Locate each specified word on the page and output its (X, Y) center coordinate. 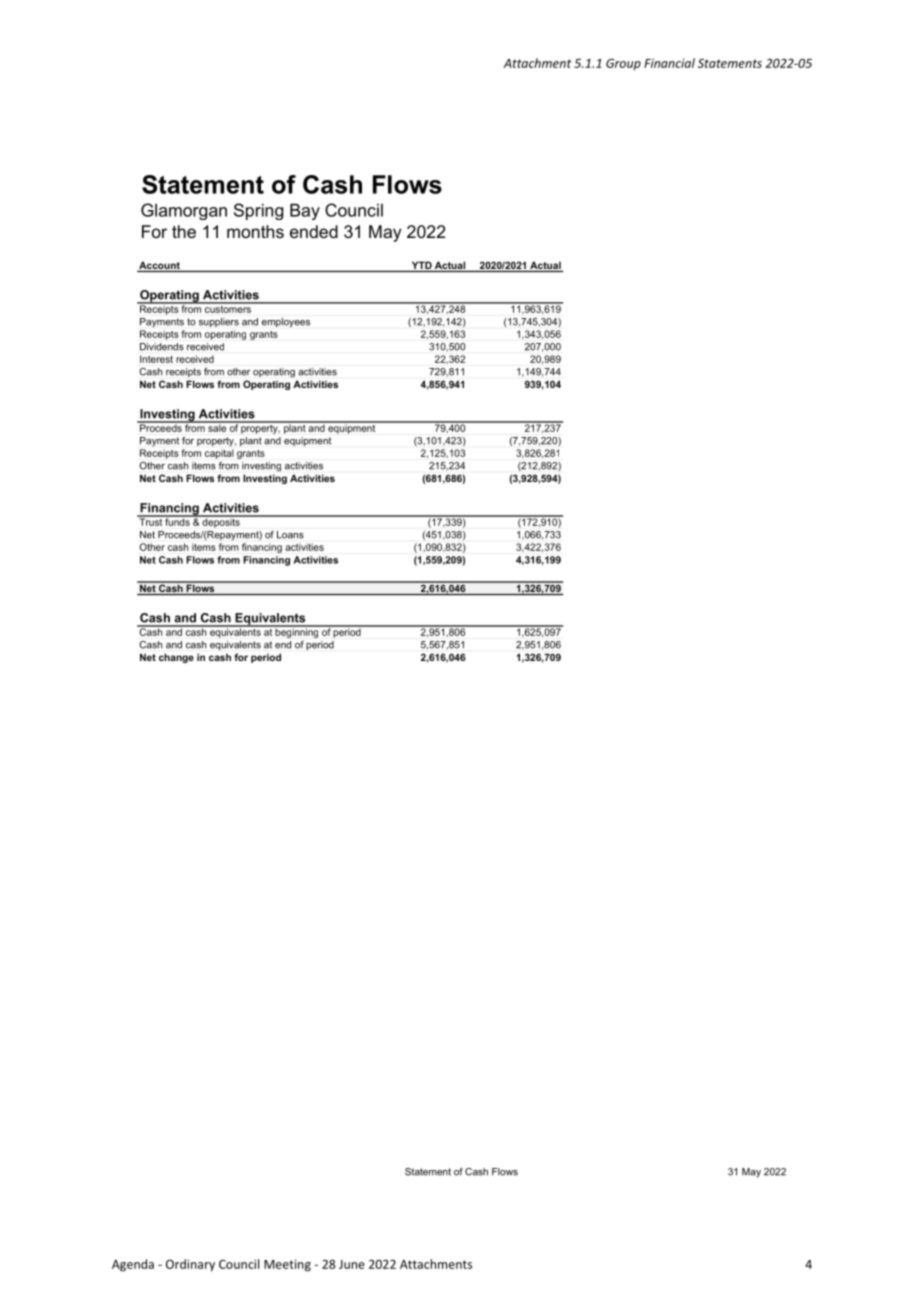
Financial (669, 63)
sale (217, 427)
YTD (422, 265)
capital (219, 454)
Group (623, 64)
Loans (290, 535)
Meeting (287, 1265)
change (176, 658)
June (352, 1264)
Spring (258, 211)
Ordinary (190, 1265)
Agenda (133, 1265)
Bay (305, 211)
